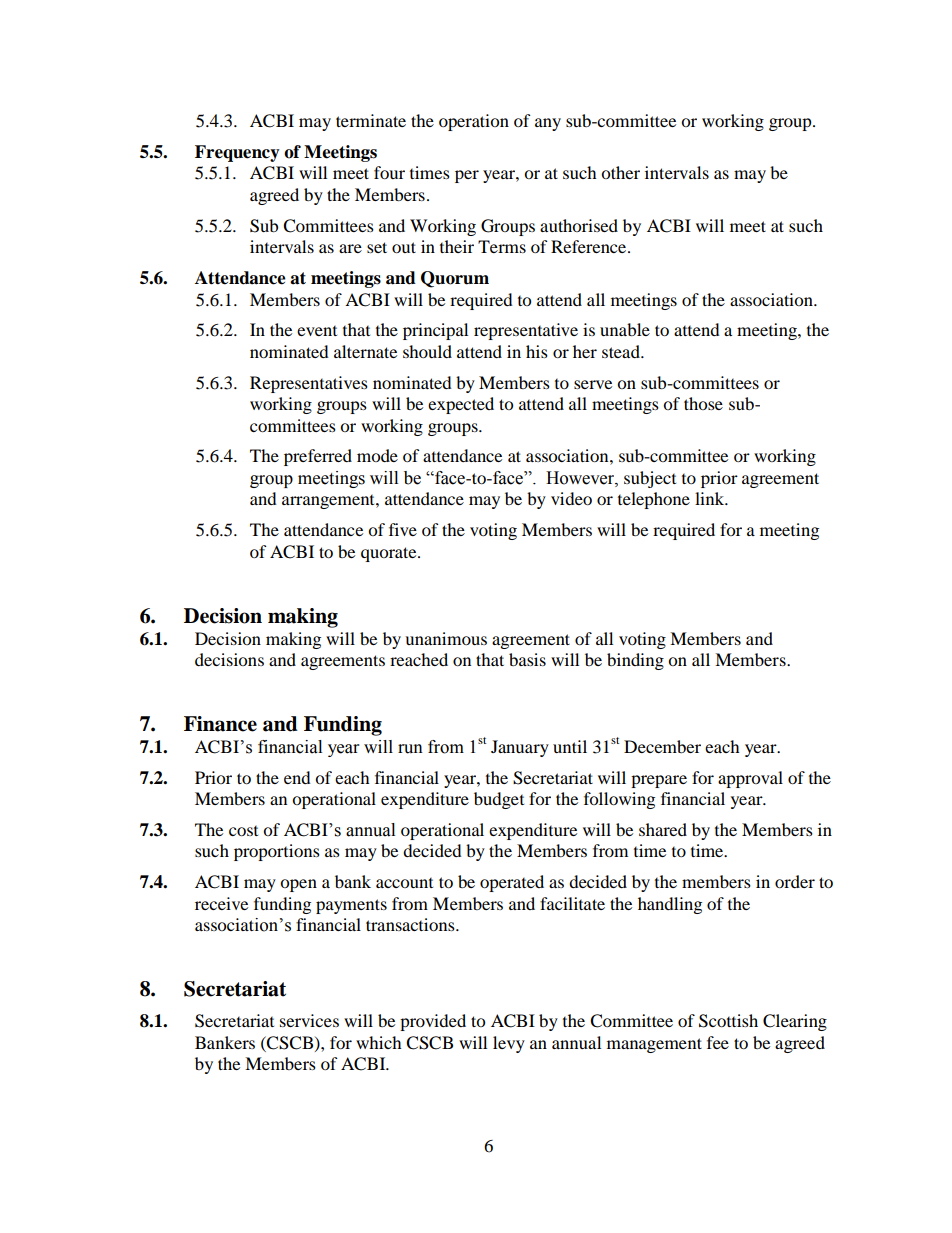 Image resolution: width=952 pixels, height=1233 pixels. Describe the element at coordinates (309, 1020) in the document. I see `services` at that location.
